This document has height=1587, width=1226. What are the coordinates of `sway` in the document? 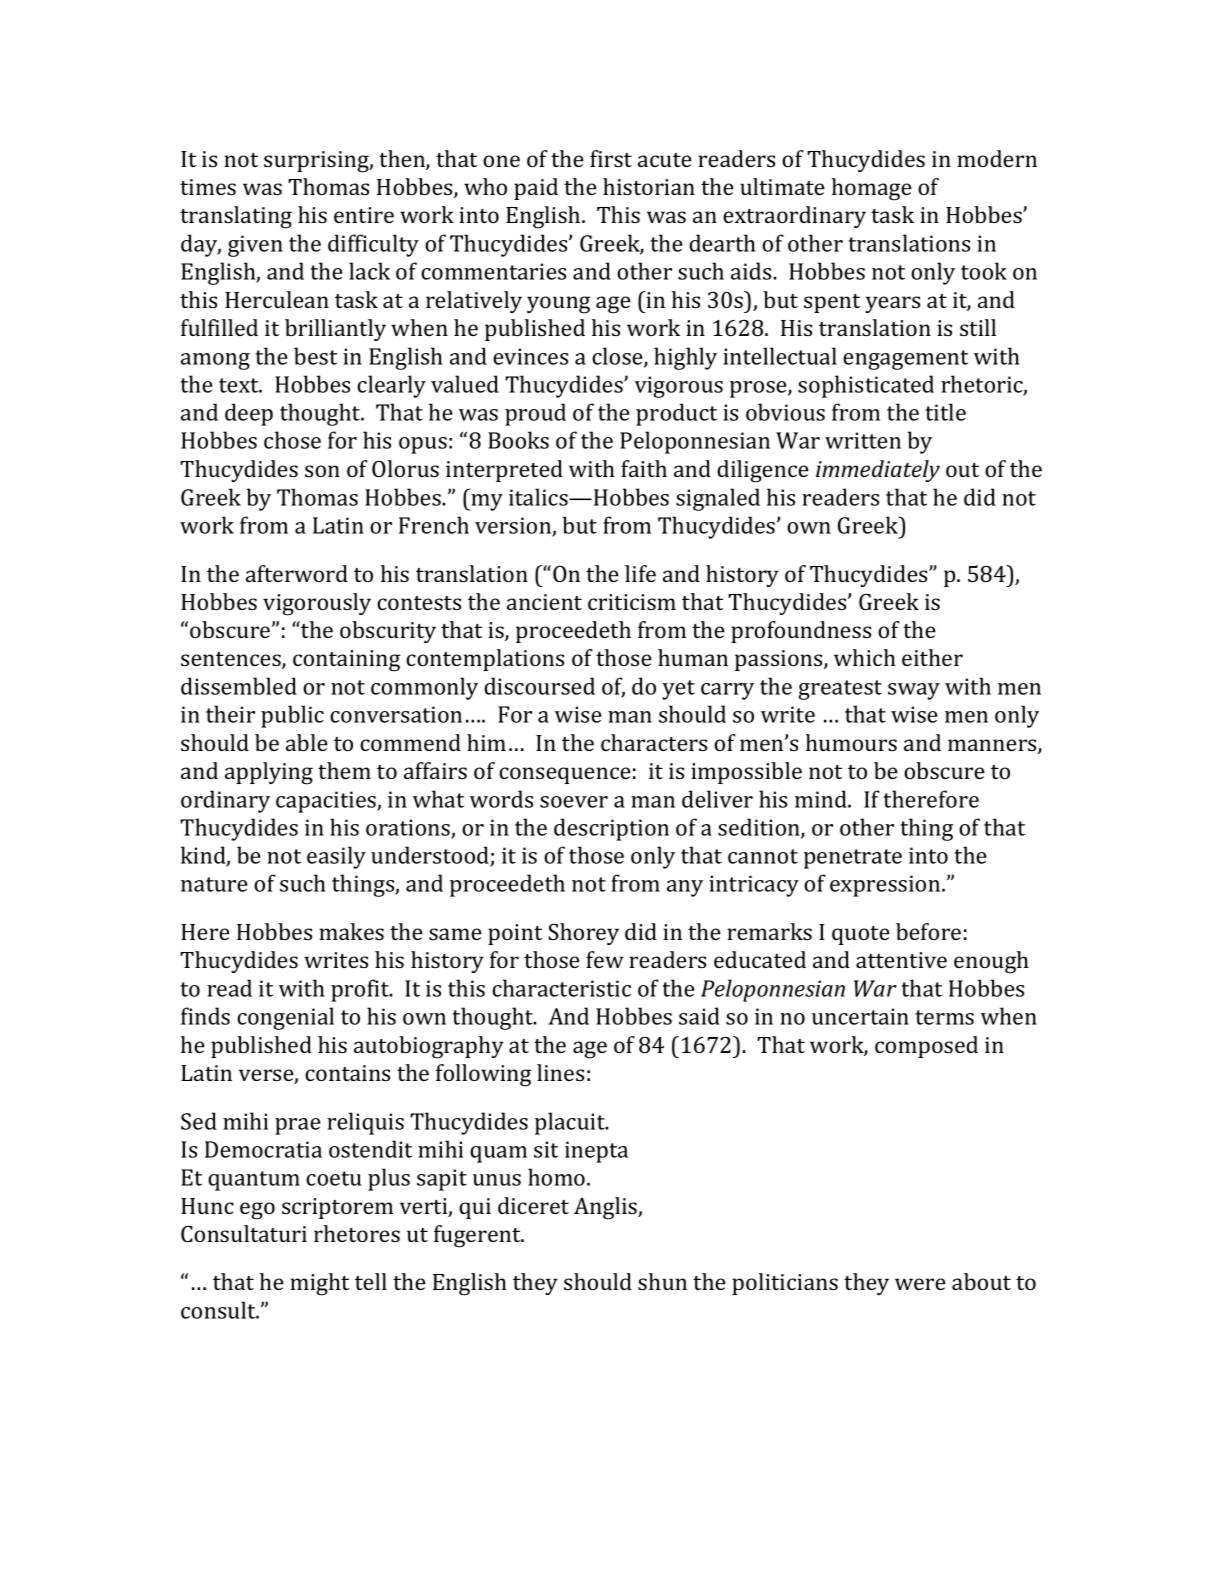 It's located at (914, 691).
